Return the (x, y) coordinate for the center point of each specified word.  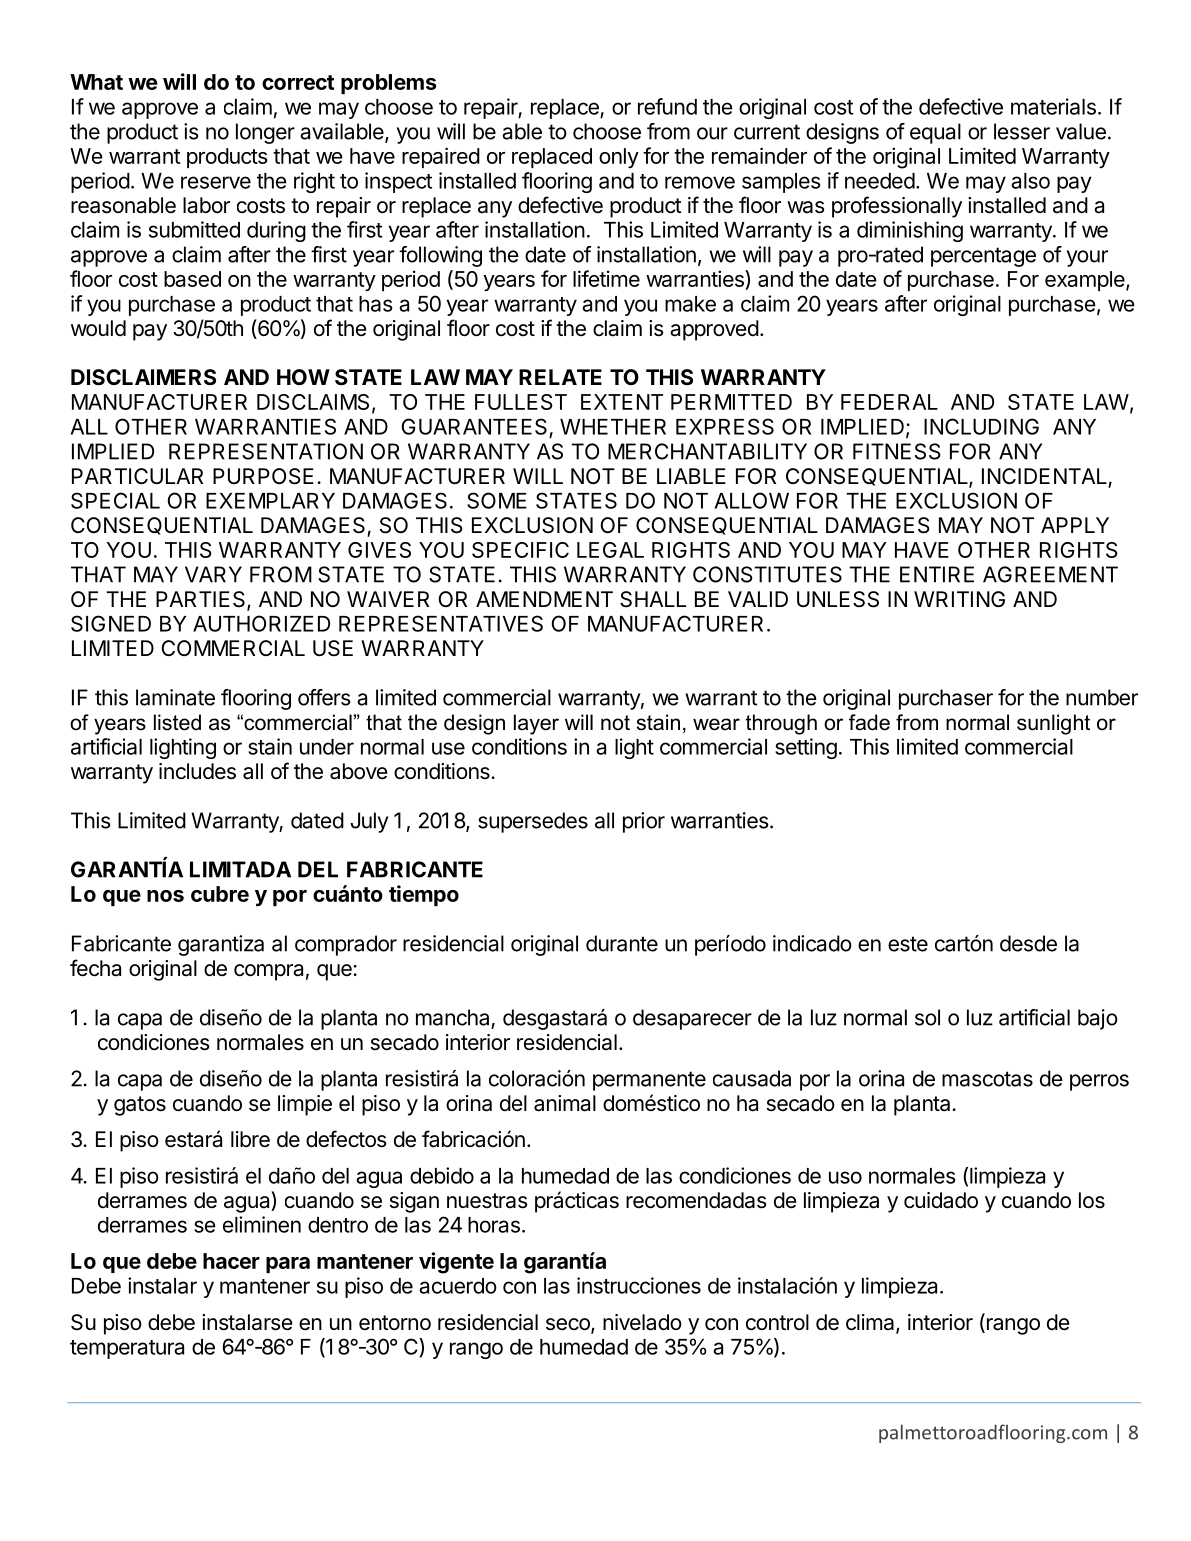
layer (536, 724)
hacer (231, 1261)
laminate (175, 697)
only (619, 158)
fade (869, 722)
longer (265, 133)
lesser (1022, 131)
